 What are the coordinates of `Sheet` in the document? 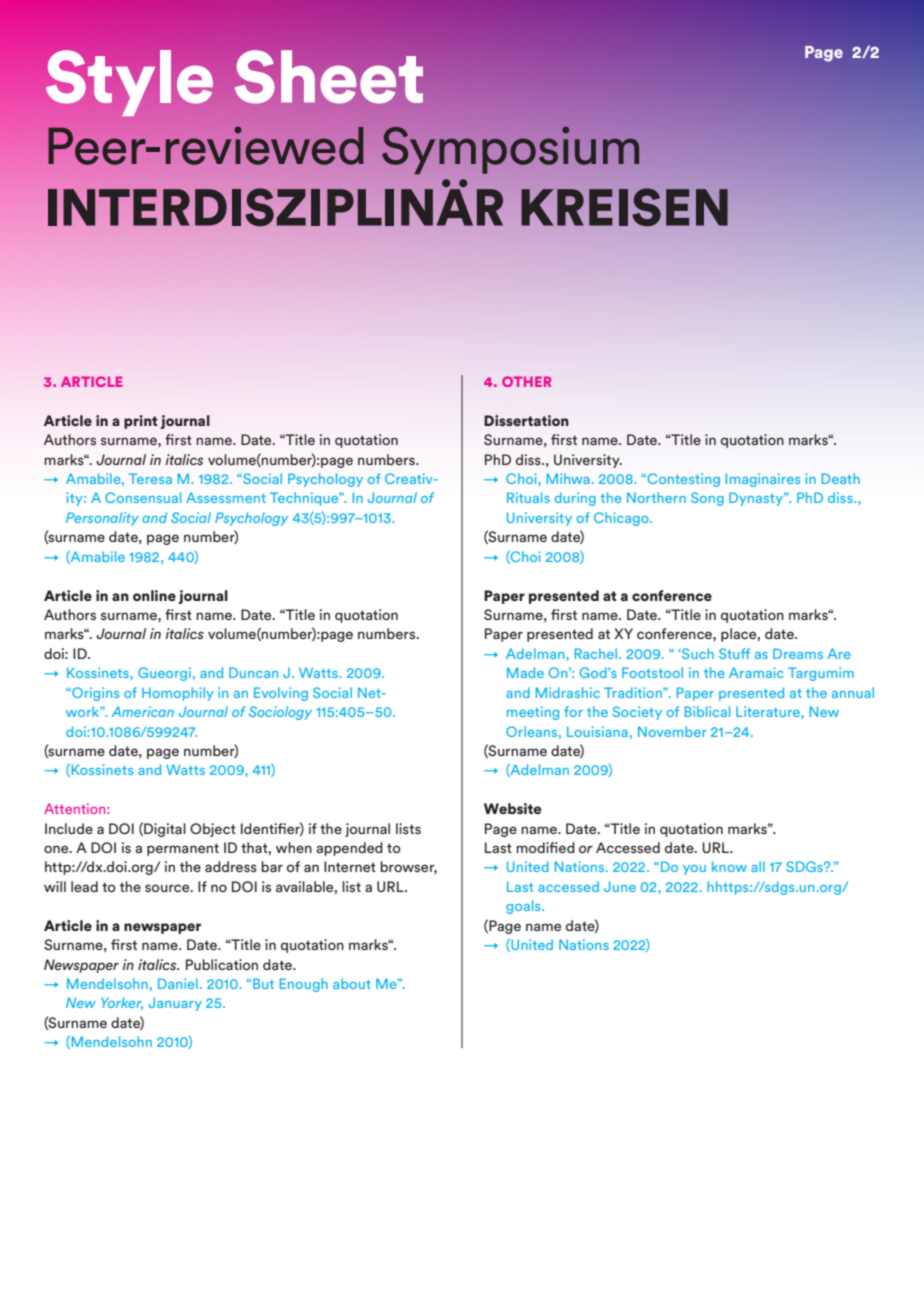 It's located at (329, 77).
